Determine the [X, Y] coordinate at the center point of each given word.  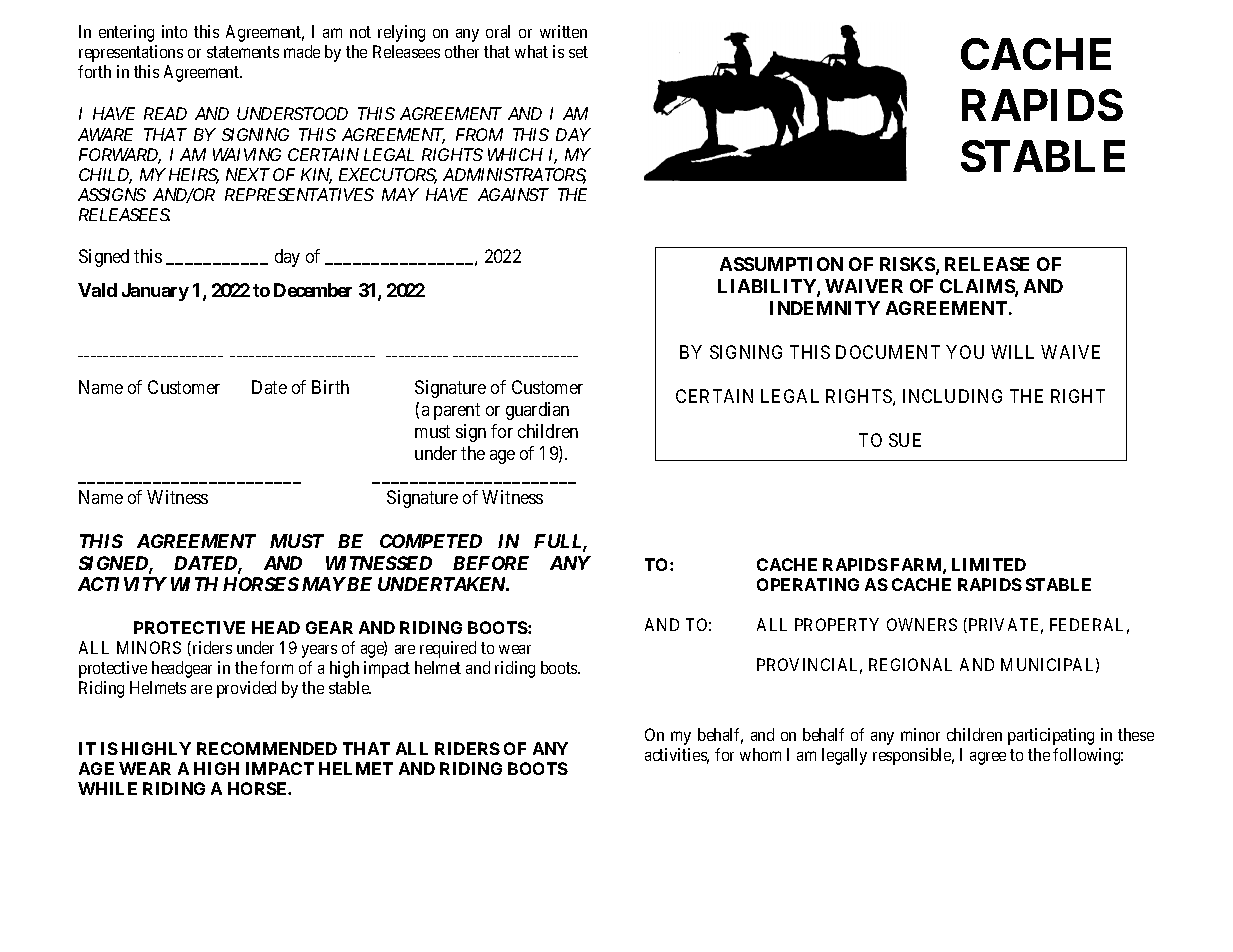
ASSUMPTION [781, 264]
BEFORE [491, 563]
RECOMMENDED [267, 748]
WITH [194, 584]
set [578, 52]
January [155, 292]
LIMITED [989, 564]
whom [760, 754]
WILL [1012, 352]
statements [243, 52]
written [563, 31]
